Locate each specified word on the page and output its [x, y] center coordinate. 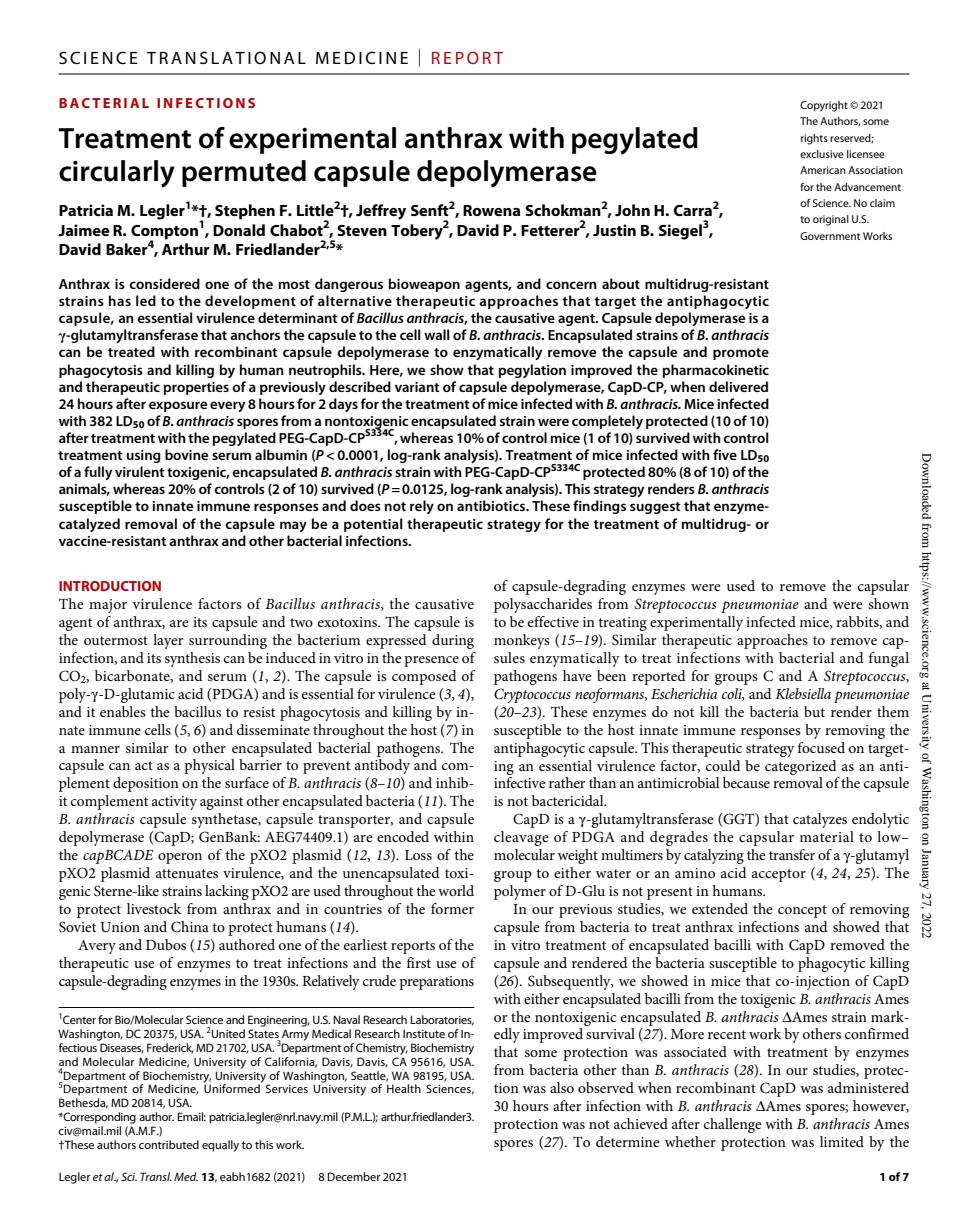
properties [196, 388]
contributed [169, 1144]
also [562, 1087]
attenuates [187, 873]
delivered [738, 386]
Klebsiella [803, 693]
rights [814, 139]
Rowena [491, 210]
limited [842, 1141]
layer [168, 641]
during [453, 641]
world [456, 890]
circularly [117, 174]
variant [417, 387]
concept [802, 911]
